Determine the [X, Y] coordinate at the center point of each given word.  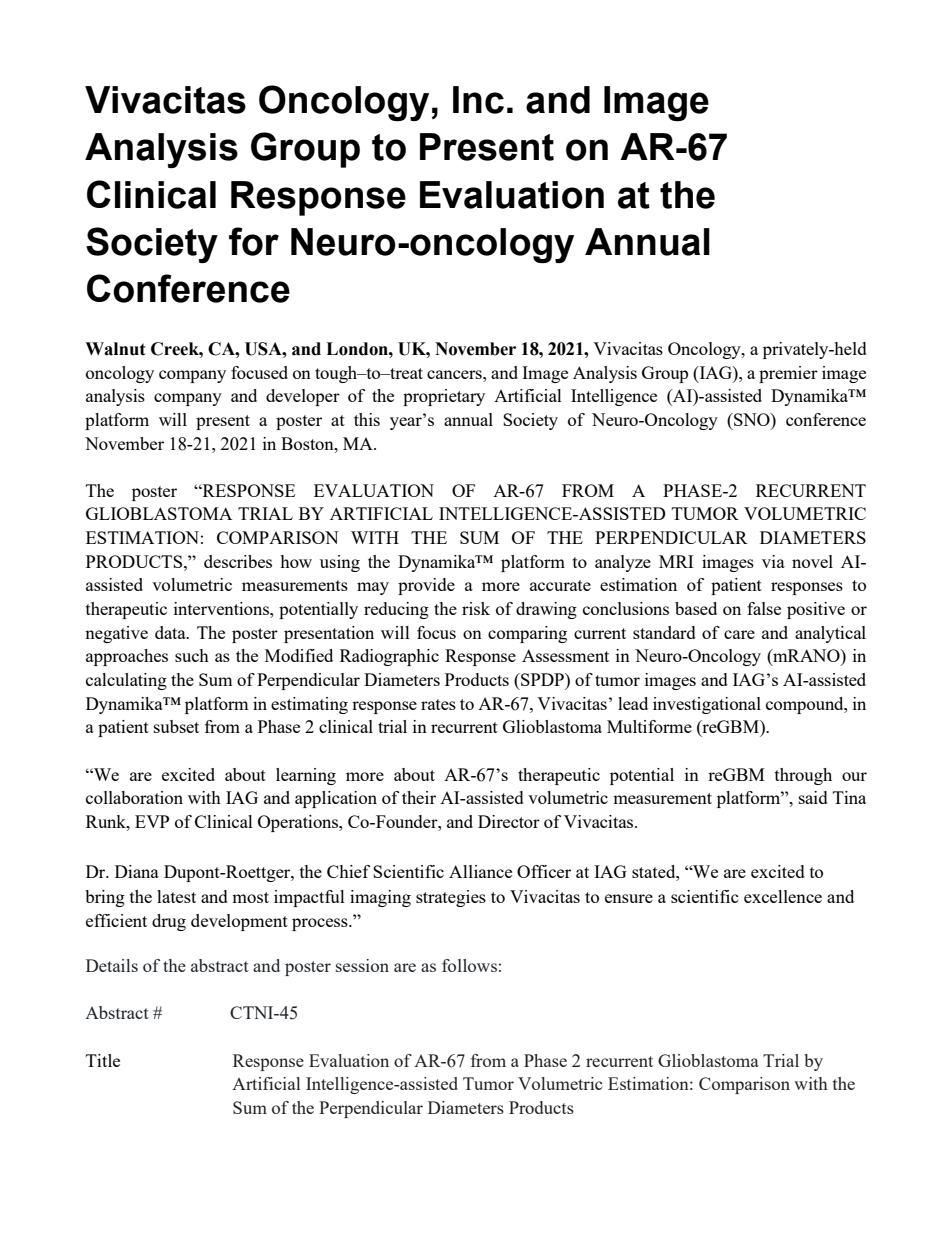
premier [788, 374]
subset [176, 726]
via [773, 561]
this [367, 419]
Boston [308, 443]
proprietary [444, 397]
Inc [478, 100]
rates [438, 704]
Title [103, 1060]
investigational [707, 705]
